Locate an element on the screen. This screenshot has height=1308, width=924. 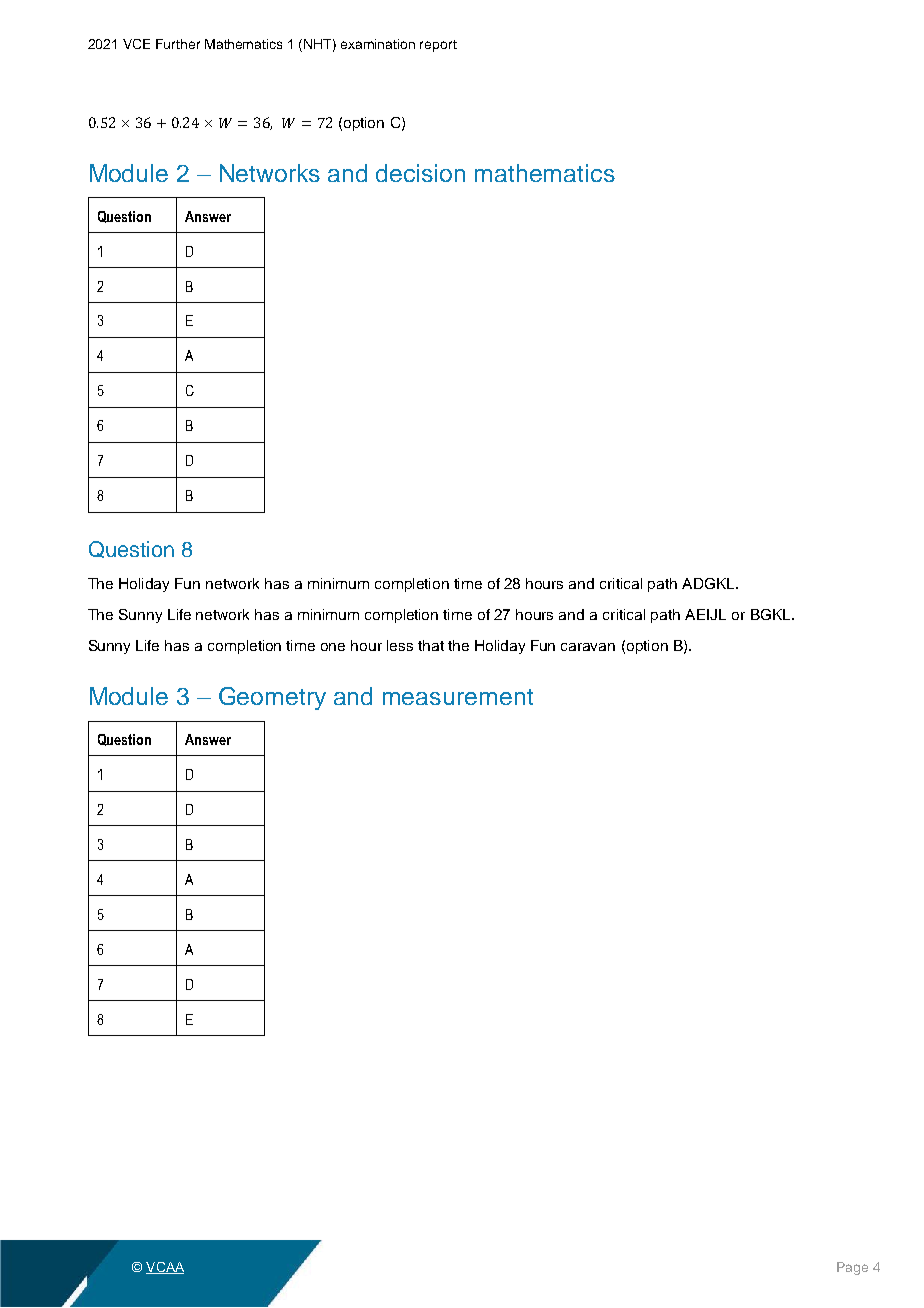
Page is located at coordinates (852, 1268).
